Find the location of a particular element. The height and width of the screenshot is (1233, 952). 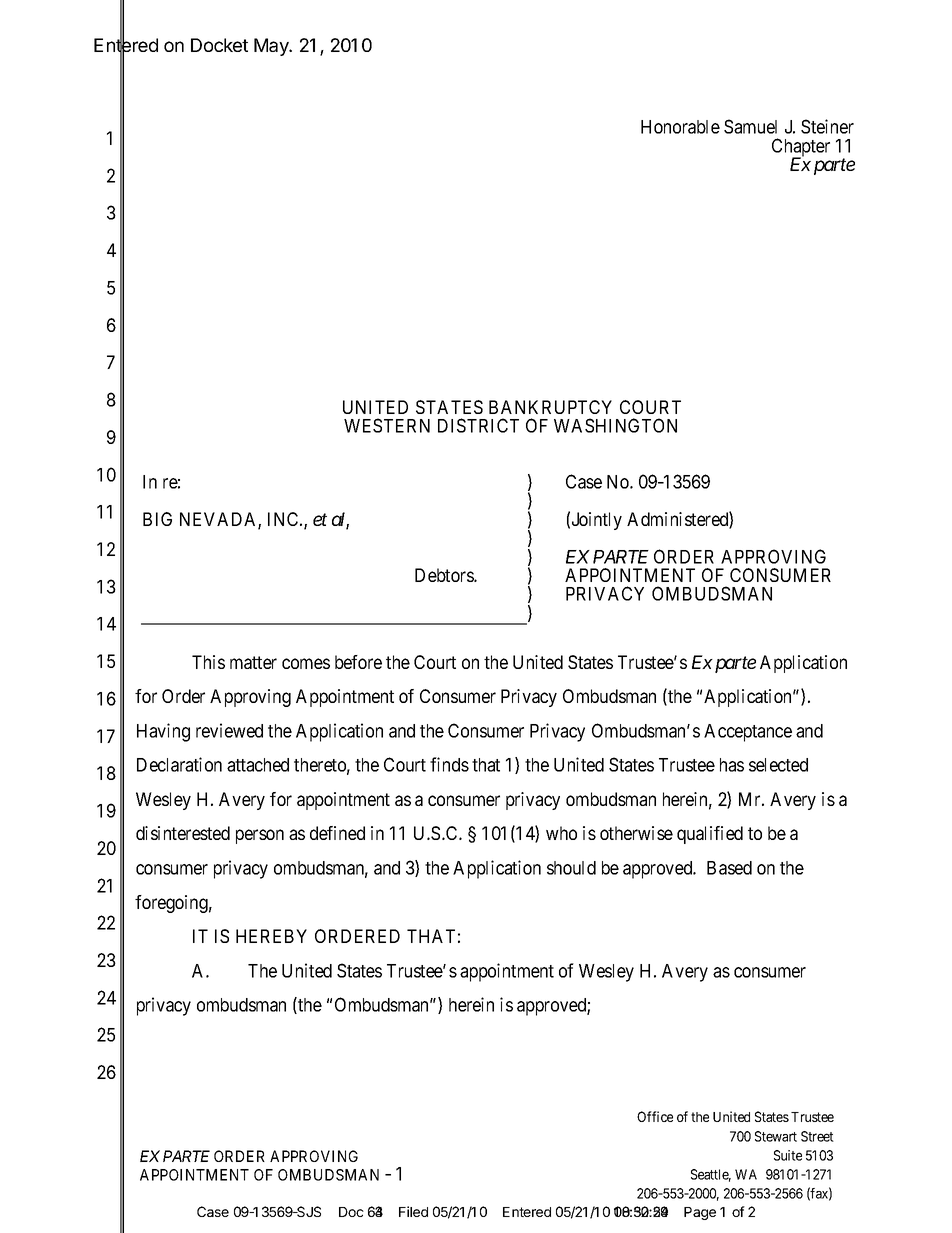

HEREBY is located at coordinates (271, 936).
